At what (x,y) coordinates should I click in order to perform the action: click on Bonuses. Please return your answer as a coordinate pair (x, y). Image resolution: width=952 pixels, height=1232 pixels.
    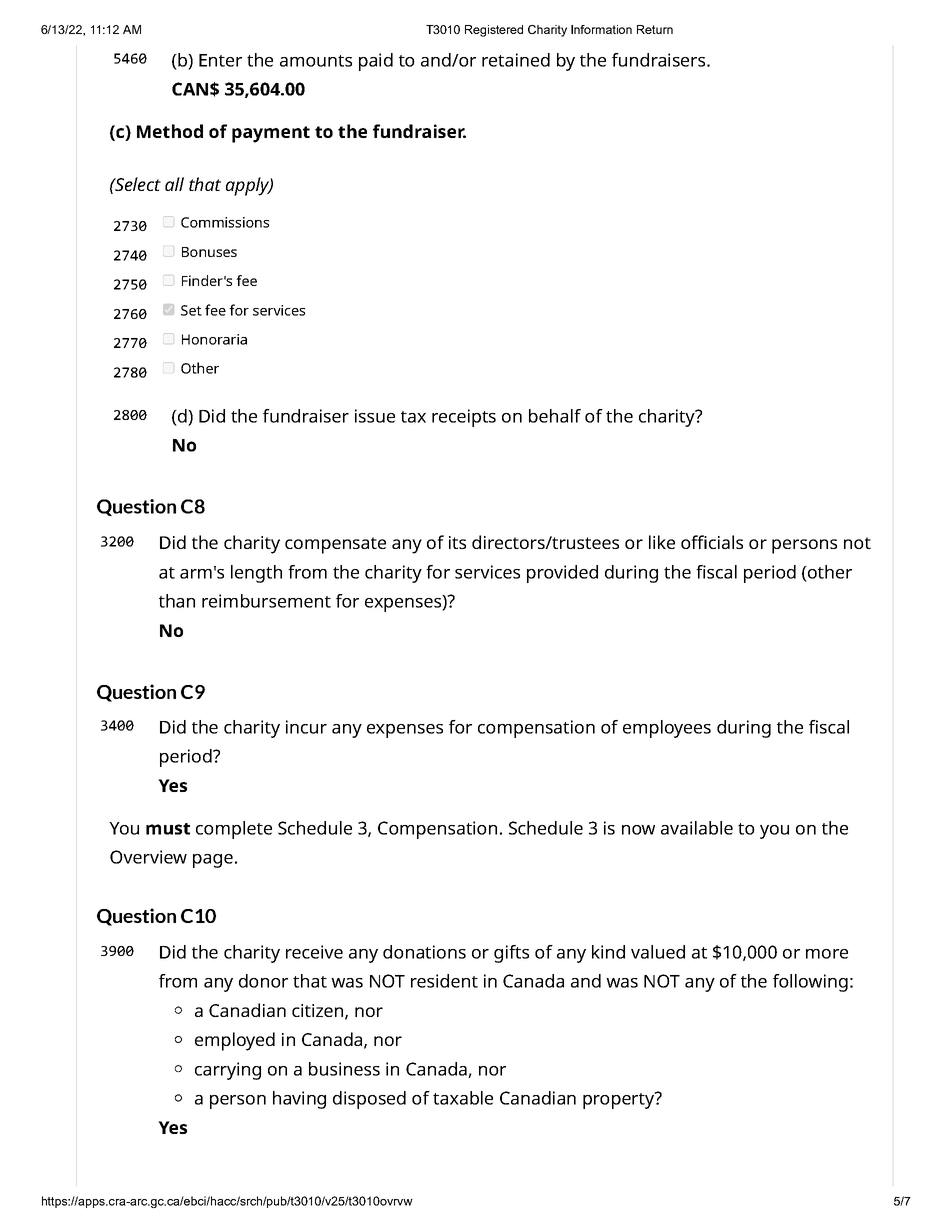
    Looking at the image, I should click on (209, 252).
